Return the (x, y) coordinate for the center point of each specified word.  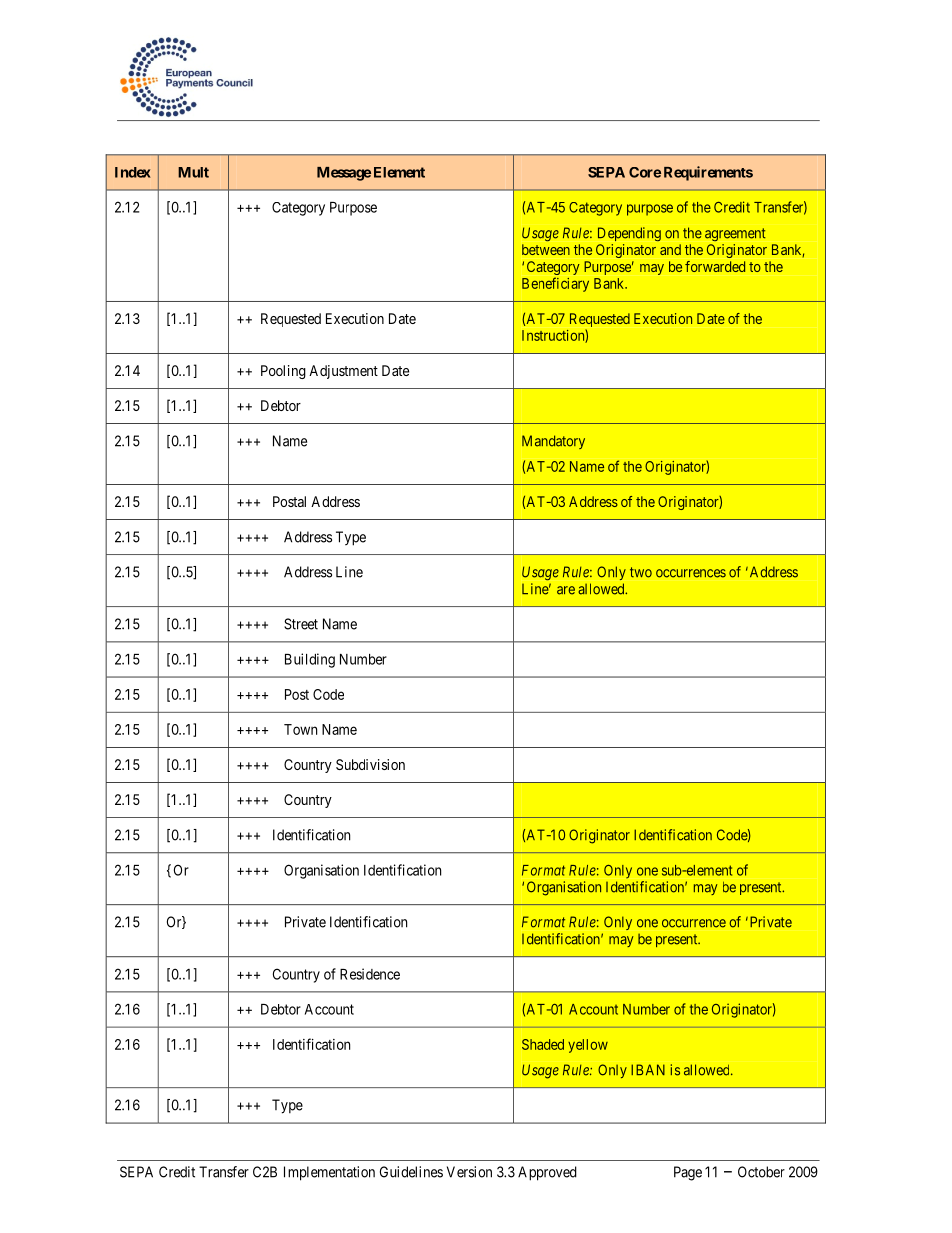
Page (688, 1173)
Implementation (329, 1173)
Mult (193, 172)
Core (645, 172)
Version (469, 1172)
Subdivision (370, 764)
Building (310, 660)
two (641, 572)
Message (344, 174)
